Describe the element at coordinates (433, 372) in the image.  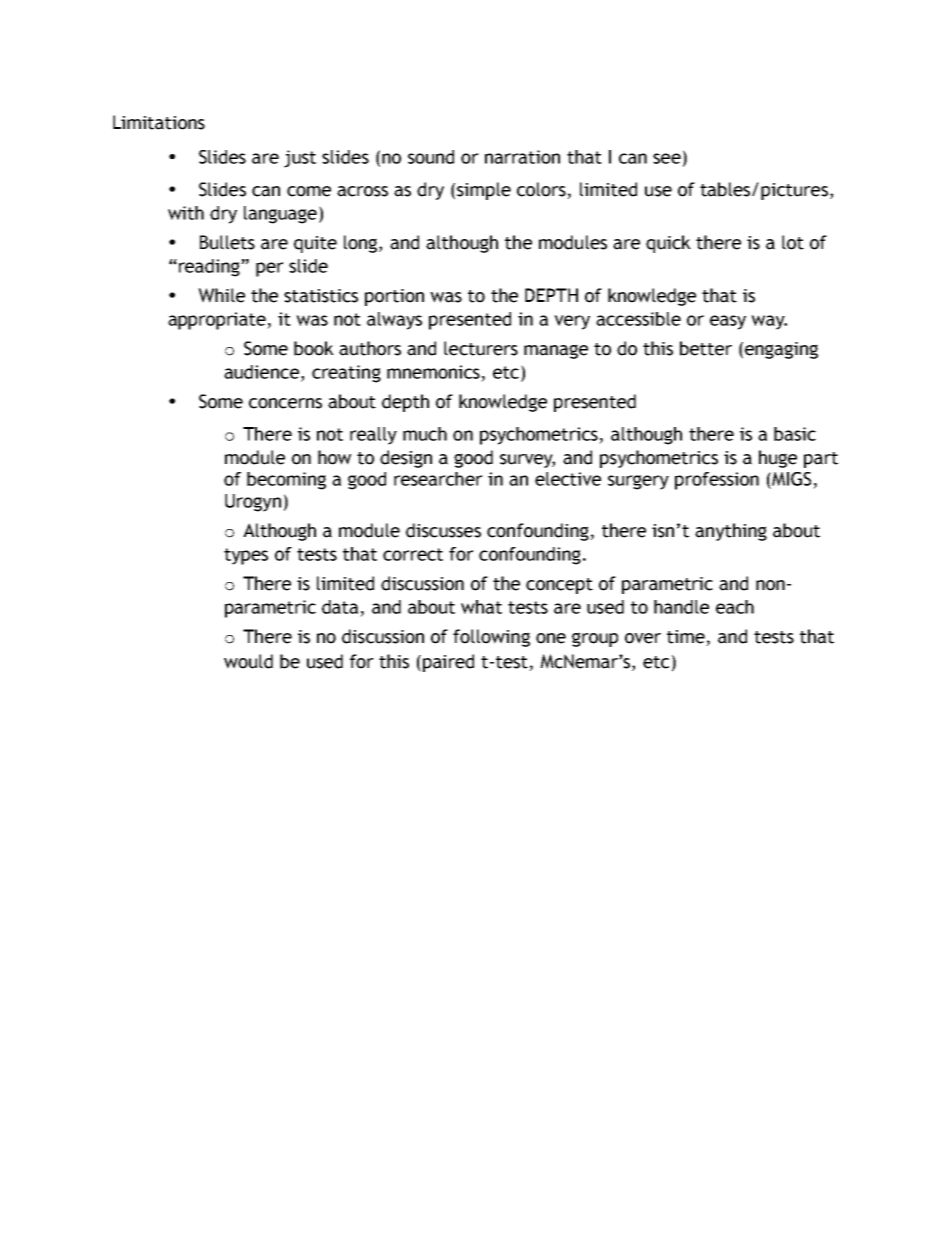
I see `mnemonics` at that location.
